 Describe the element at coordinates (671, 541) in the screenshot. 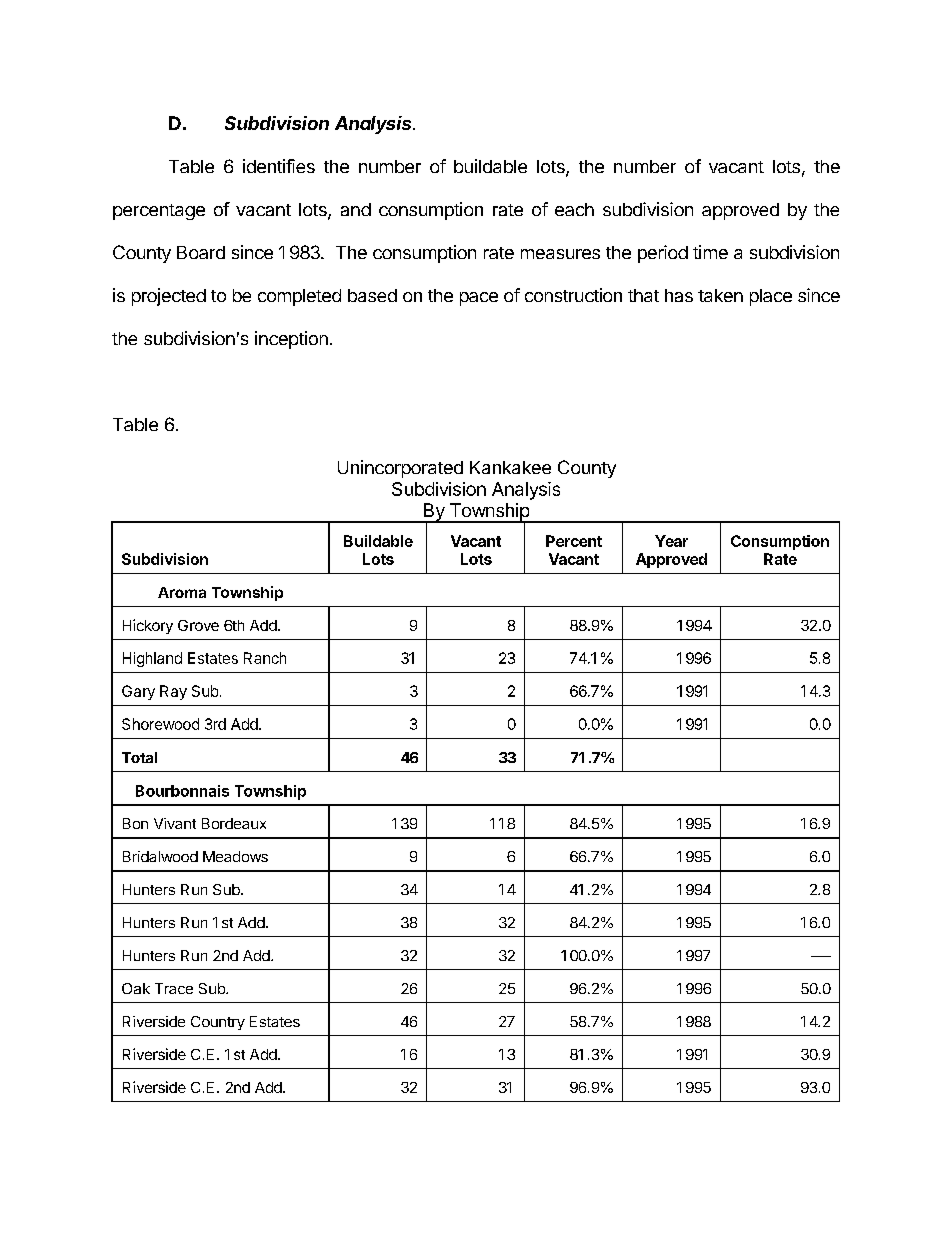

I see `Year` at that location.
